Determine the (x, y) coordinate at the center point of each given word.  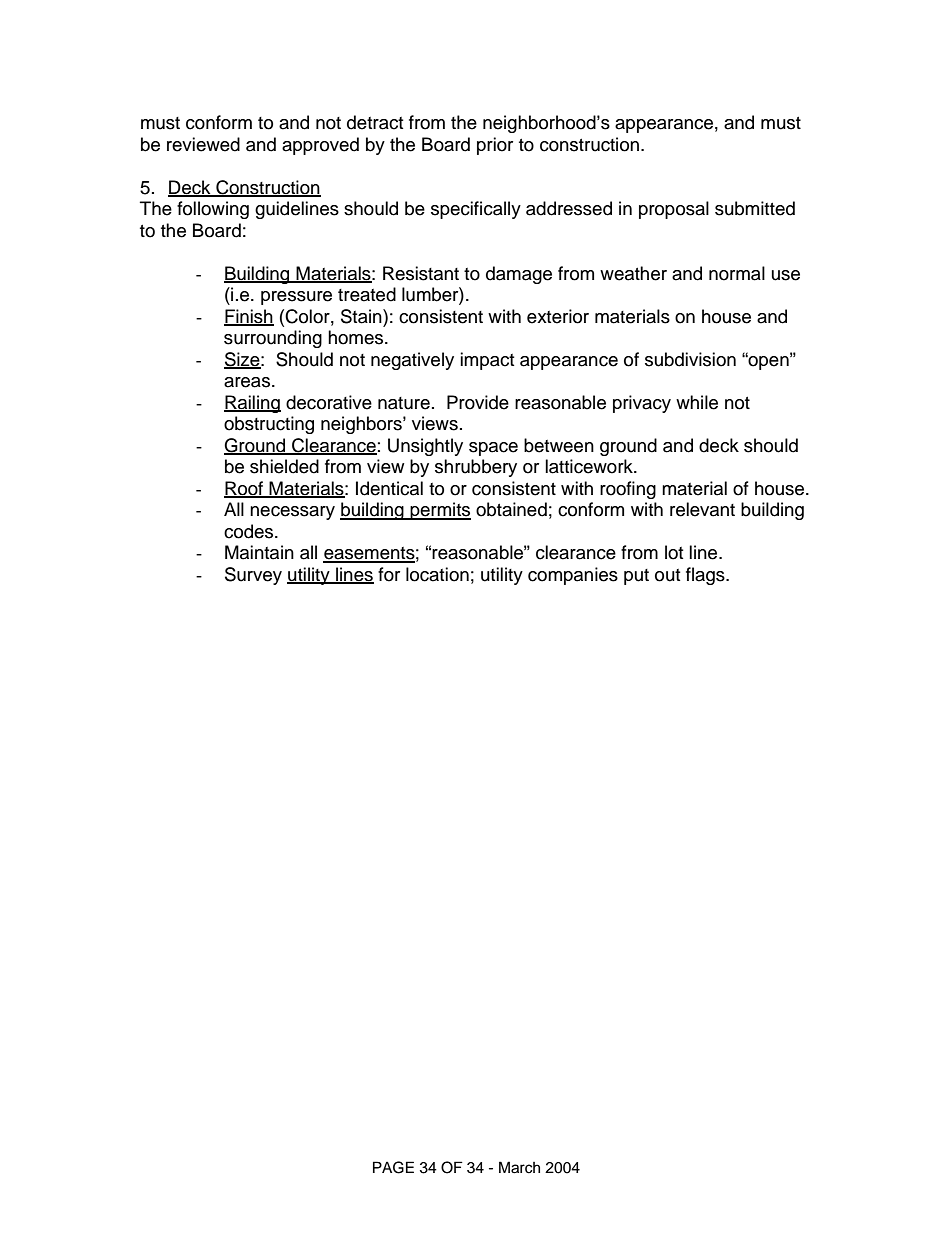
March (519, 1167)
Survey (253, 576)
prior (495, 146)
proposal (674, 210)
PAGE (393, 1167)
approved (320, 146)
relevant (702, 509)
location (437, 574)
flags (706, 576)
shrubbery (476, 468)
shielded (284, 466)
